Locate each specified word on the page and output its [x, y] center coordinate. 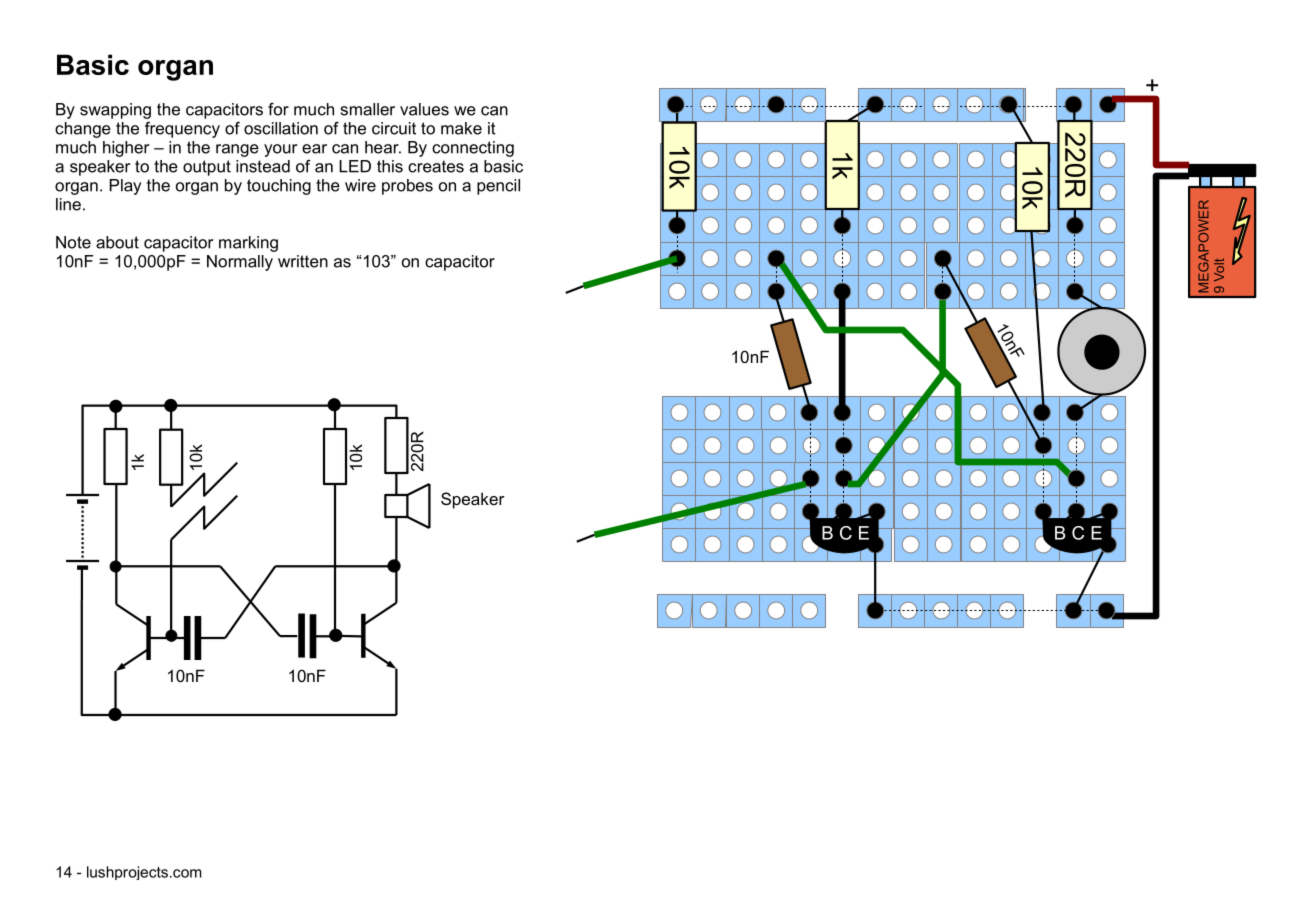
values [424, 109]
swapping [115, 111]
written [303, 261]
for [278, 109]
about [117, 242]
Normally [240, 263]
